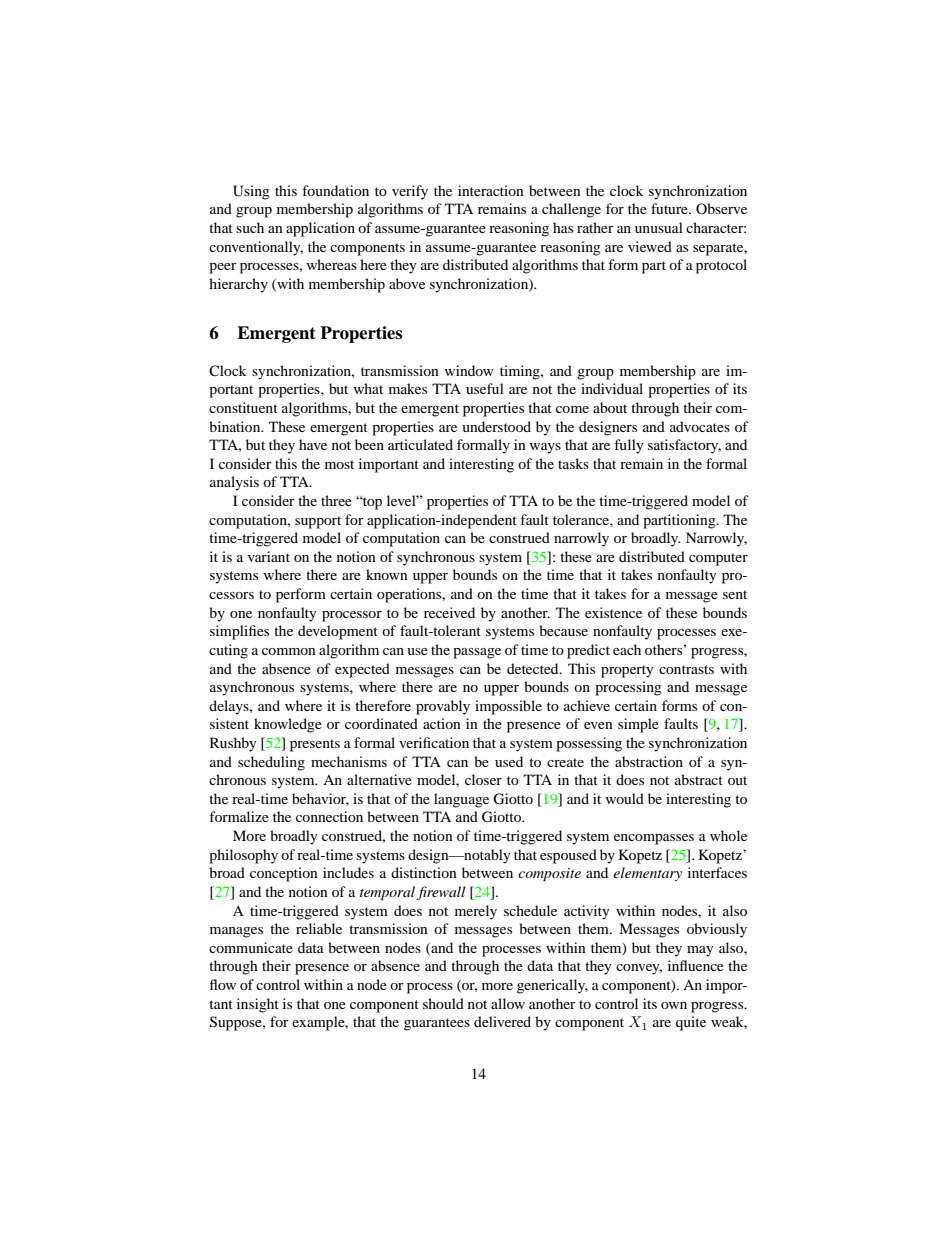  Describe the element at coordinates (284, 874) in the screenshot. I see `conception` at that location.
